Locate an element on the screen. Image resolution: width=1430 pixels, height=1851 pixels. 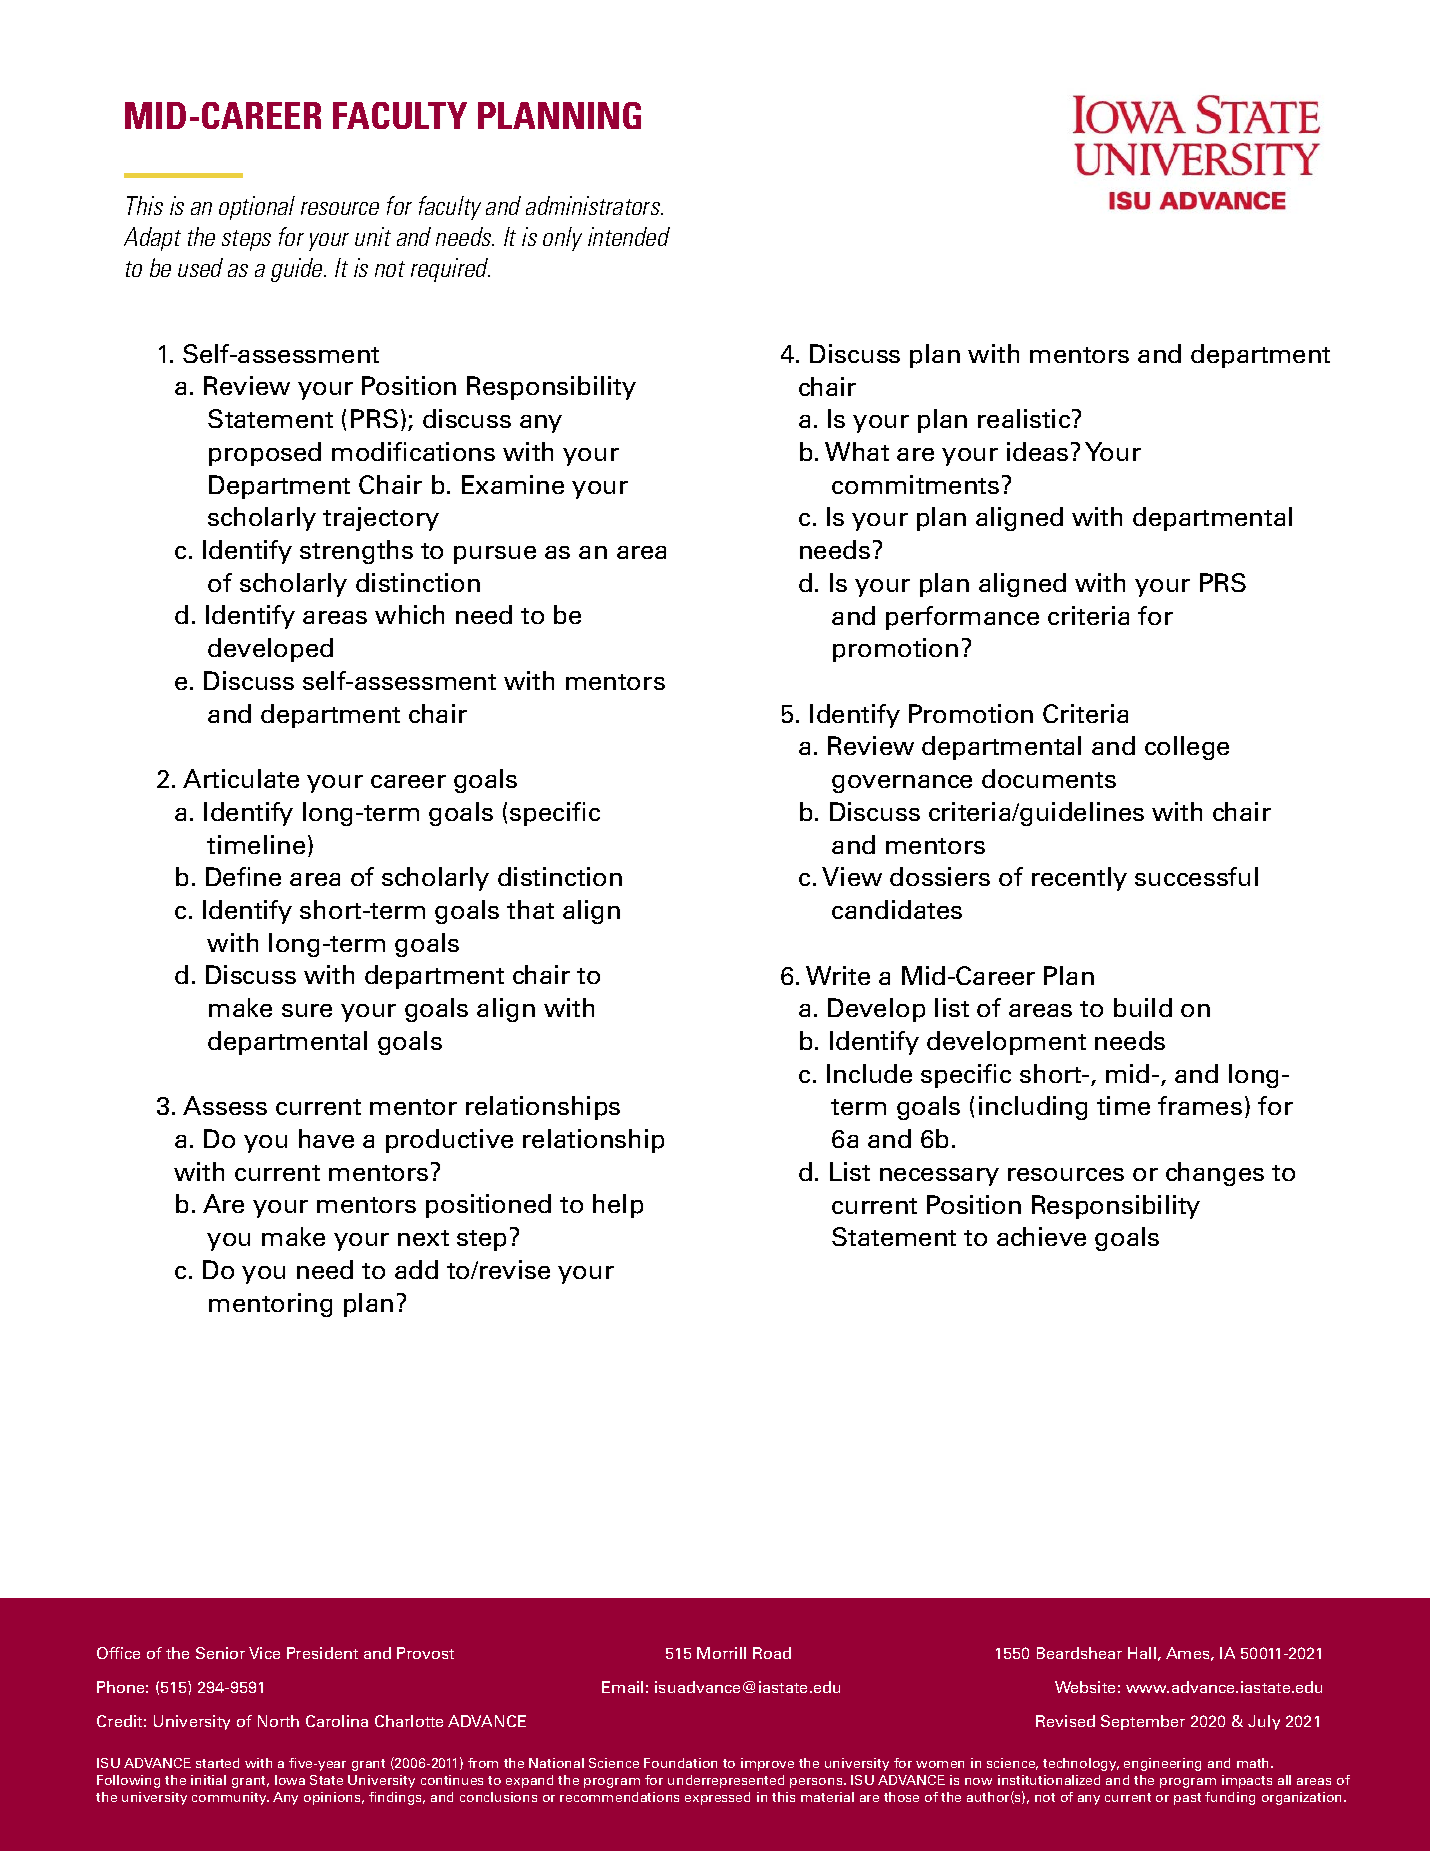
achieve is located at coordinates (1041, 1236).
